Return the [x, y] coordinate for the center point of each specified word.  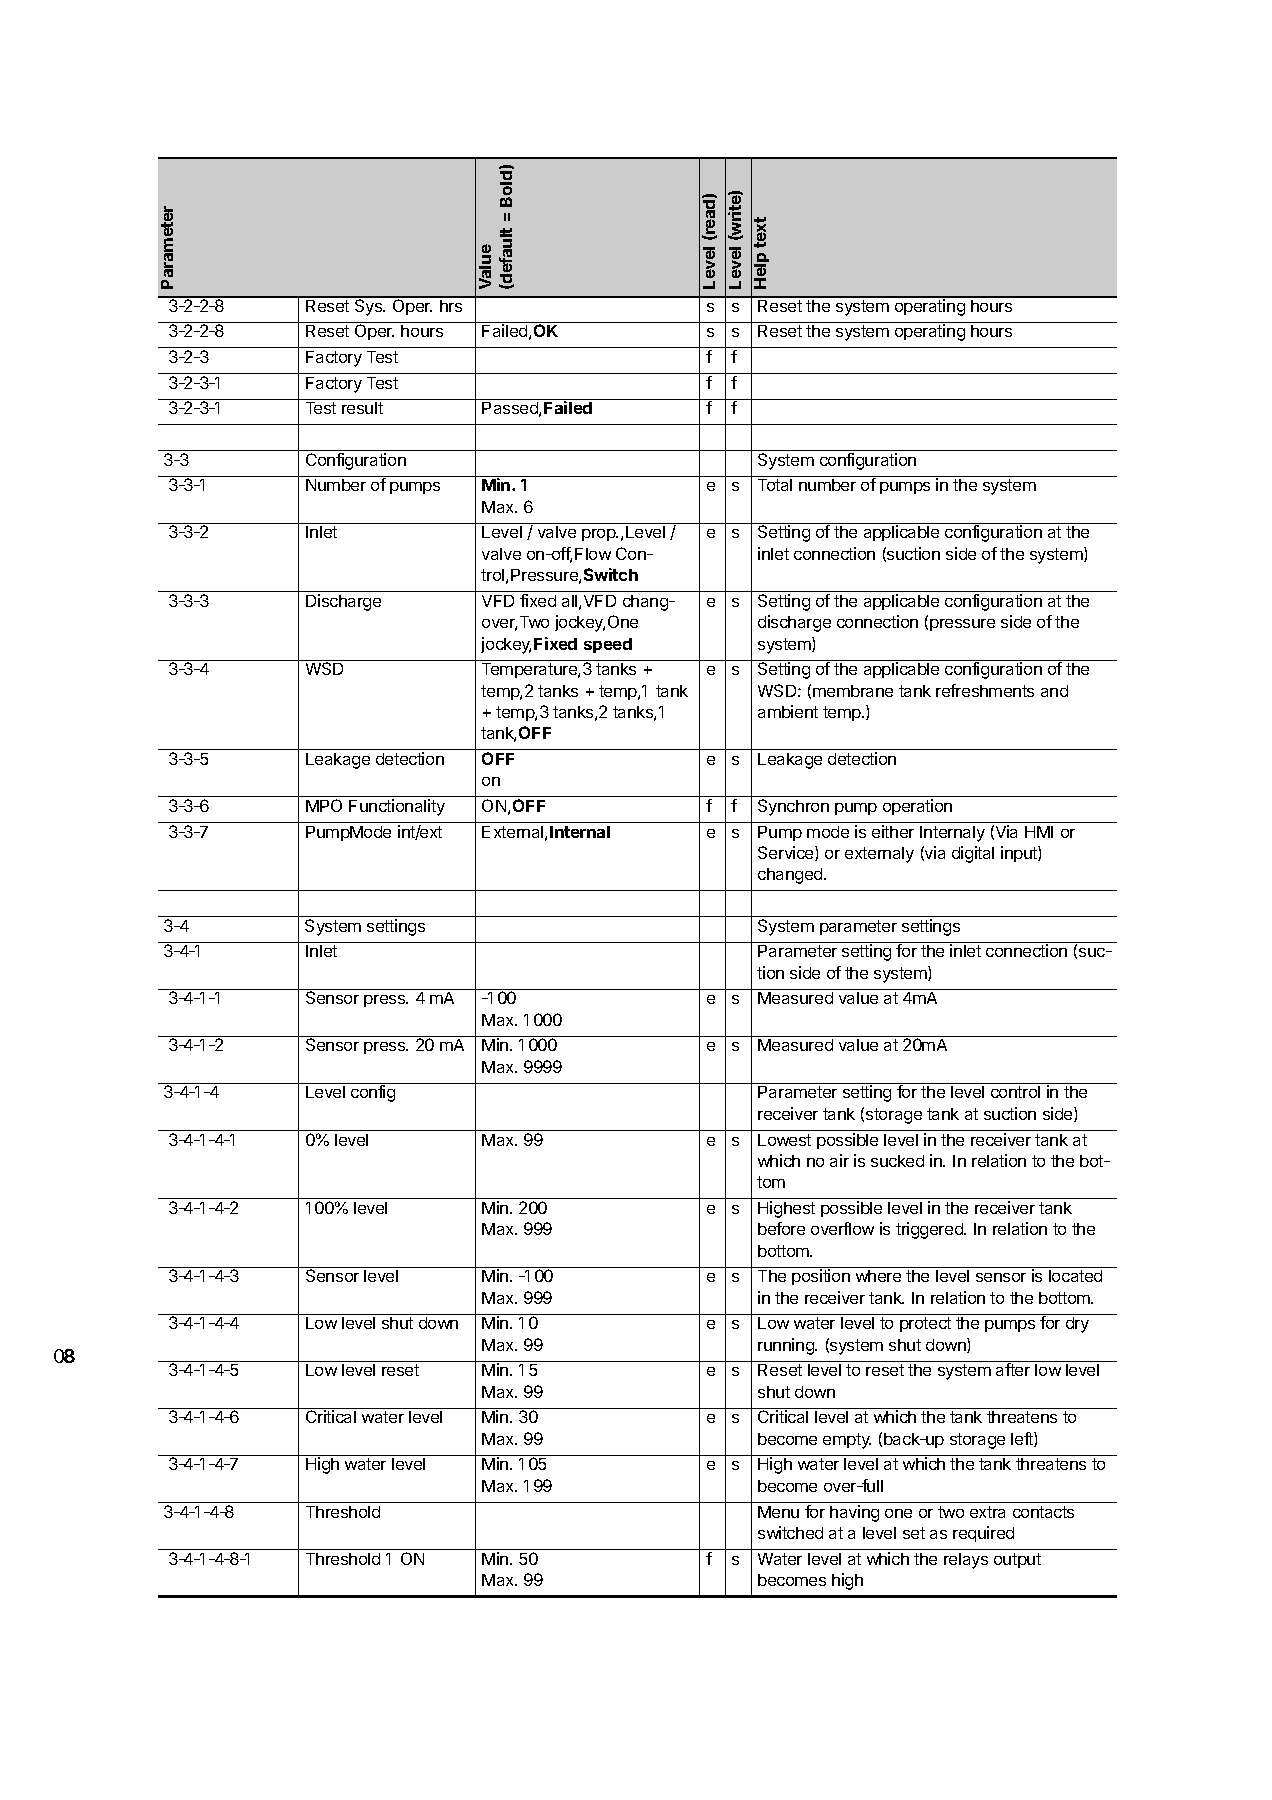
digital [973, 854]
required [983, 1534]
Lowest [784, 1140]
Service [787, 853]
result [362, 408]
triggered [930, 1230]
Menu [778, 1512]
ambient [788, 711]
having [854, 1513]
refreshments [985, 690]
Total [775, 485]
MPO [324, 805]
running [787, 1346]
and [1054, 691]
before [781, 1228]
